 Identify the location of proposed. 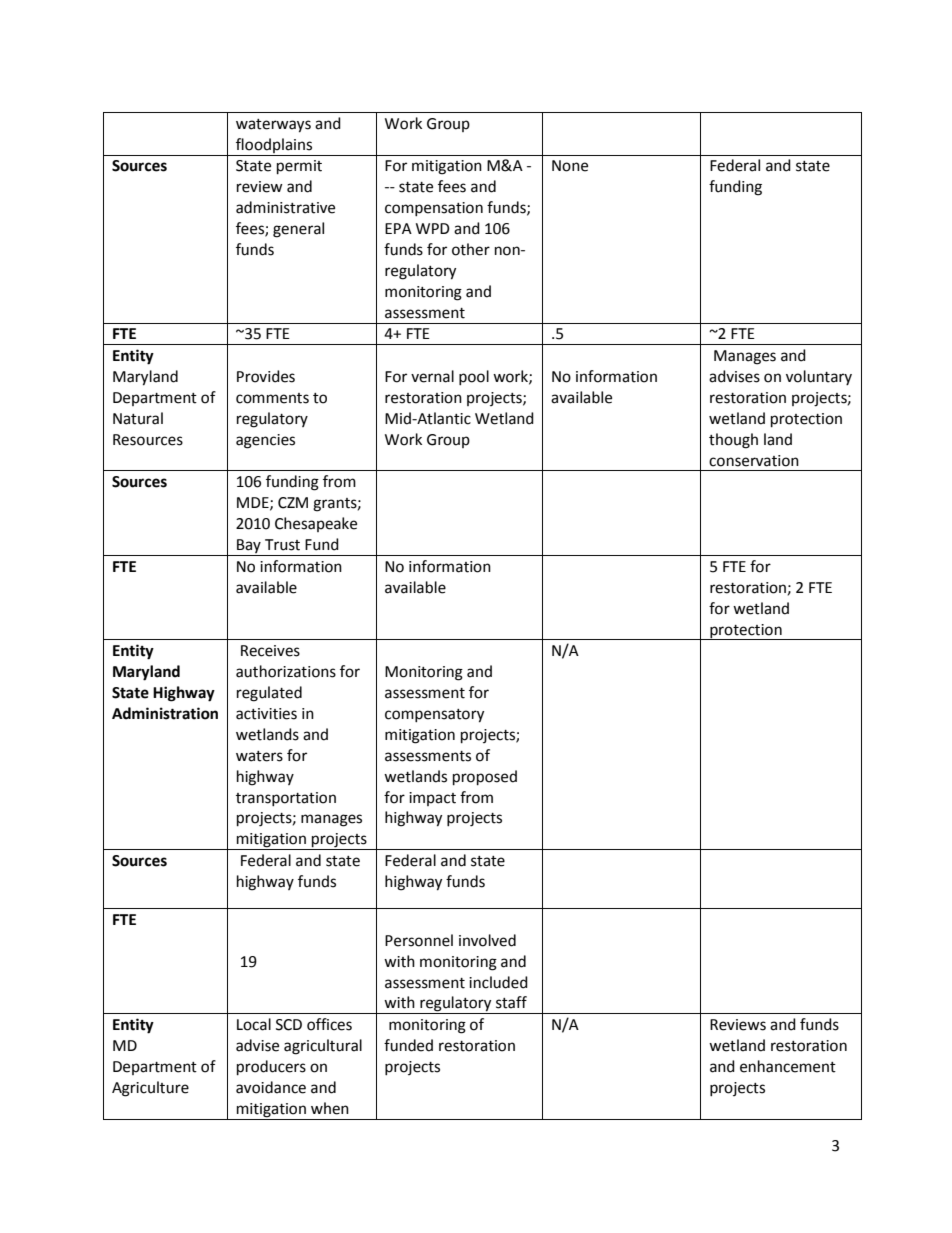
(485, 778).
